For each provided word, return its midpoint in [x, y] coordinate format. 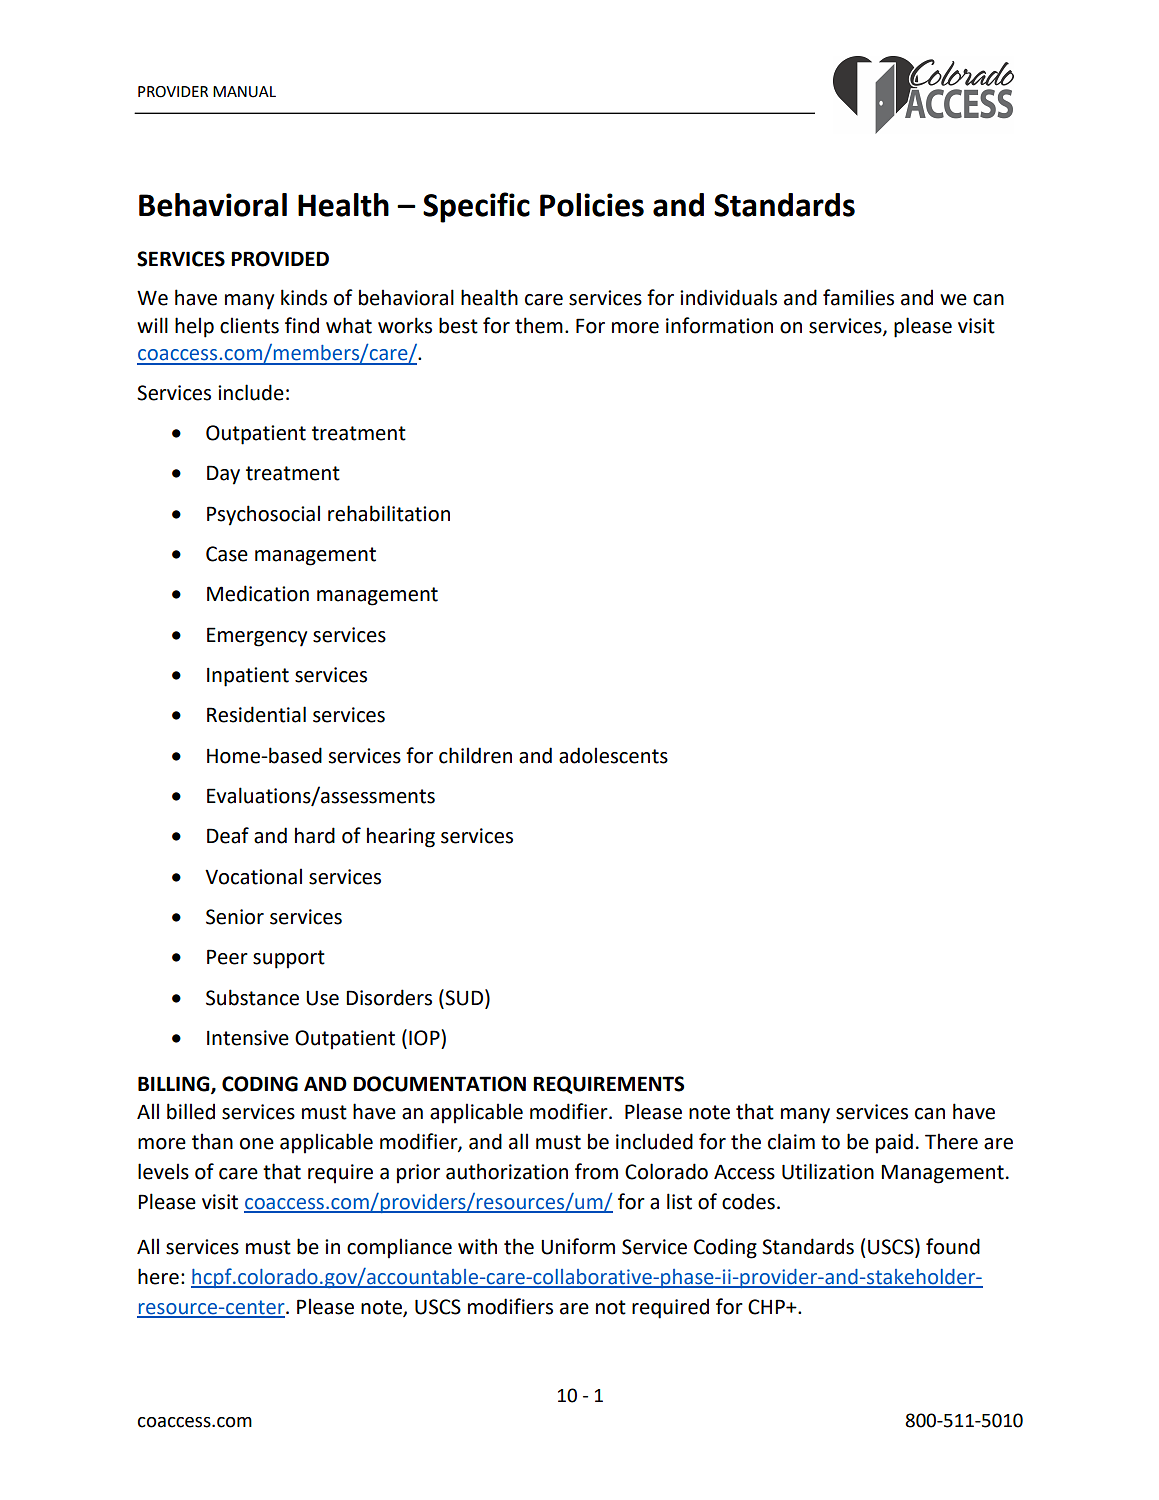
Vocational [253, 876]
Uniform [578, 1246]
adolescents [613, 755]
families [858, 297]
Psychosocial [263, 515]
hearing [401, 837]
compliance [399, 1248]
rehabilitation [389, 513]
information [719, 325]
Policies [592, 205]
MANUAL [244, 92]
